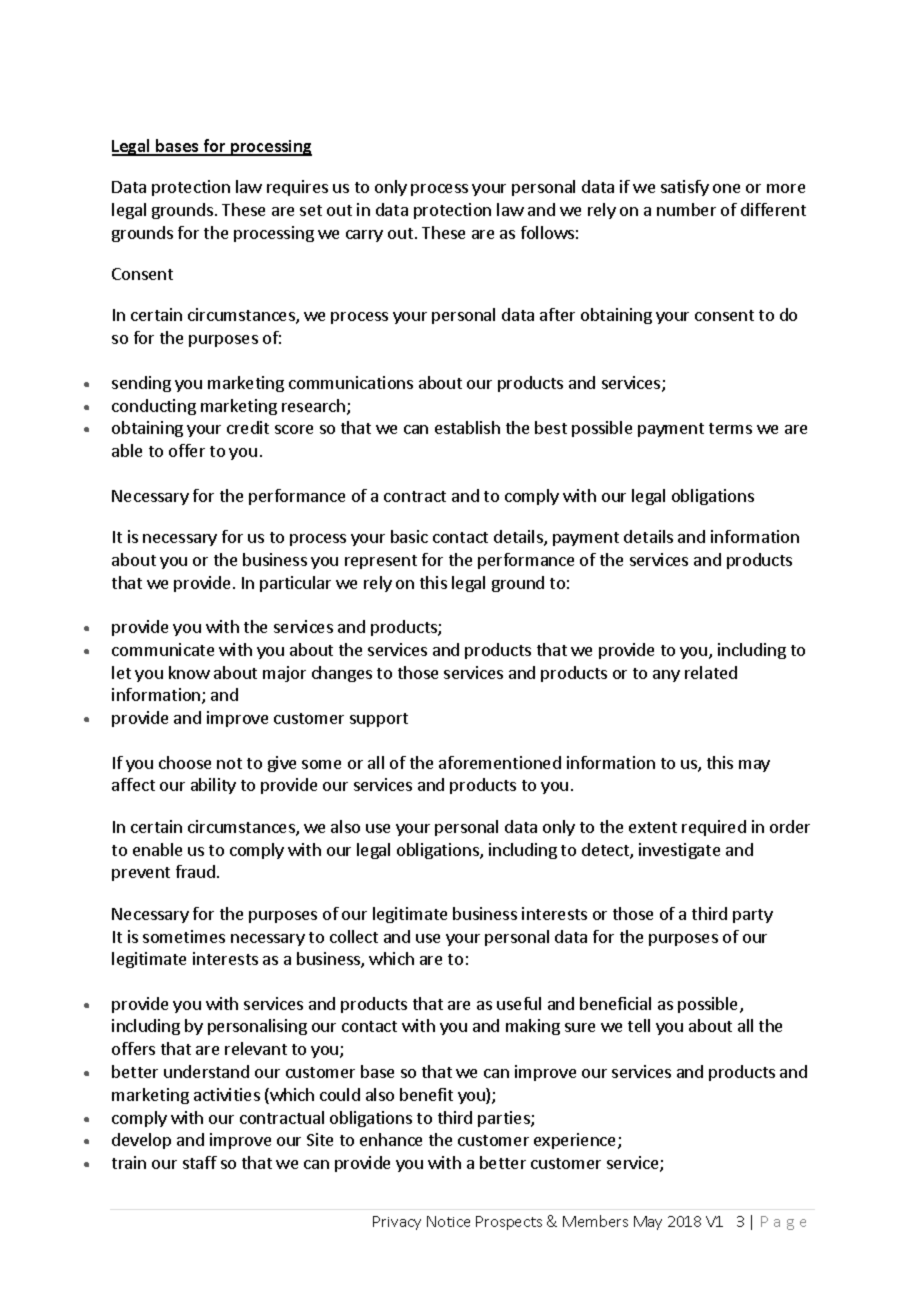 The width and height of the page is (924, 1308). Describe the element at coordinates (297, 188) in the page. I see `requires` at that location.
